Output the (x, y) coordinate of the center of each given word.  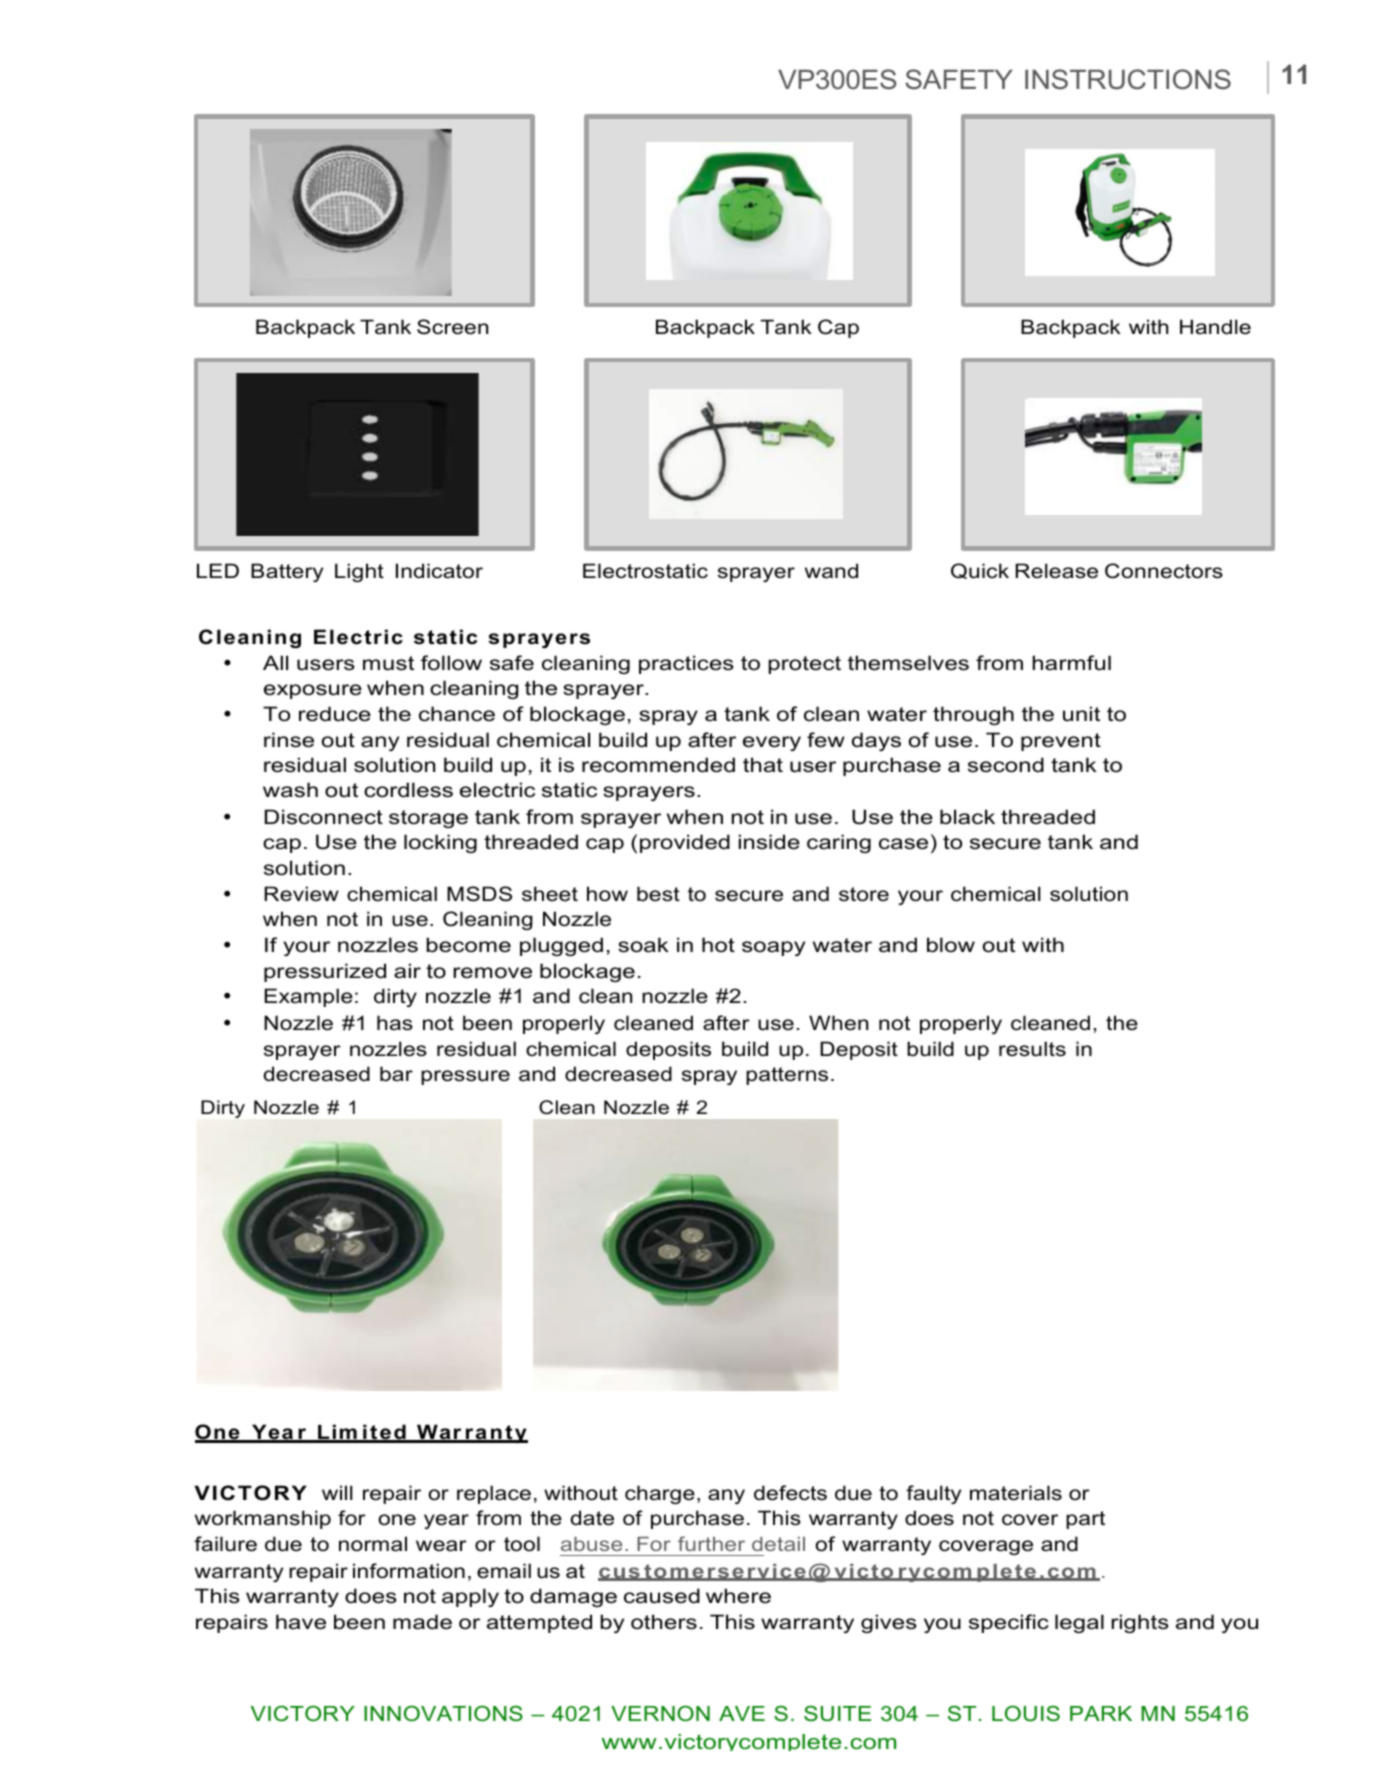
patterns (787, 1076)
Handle (1215, 327)
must (388, 663)
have (301, 1622)
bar (396, 1074)
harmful (1072, 663)
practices (686, 664)
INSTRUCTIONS (1128, 79)
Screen (452, 327)
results (1032, 1049)
